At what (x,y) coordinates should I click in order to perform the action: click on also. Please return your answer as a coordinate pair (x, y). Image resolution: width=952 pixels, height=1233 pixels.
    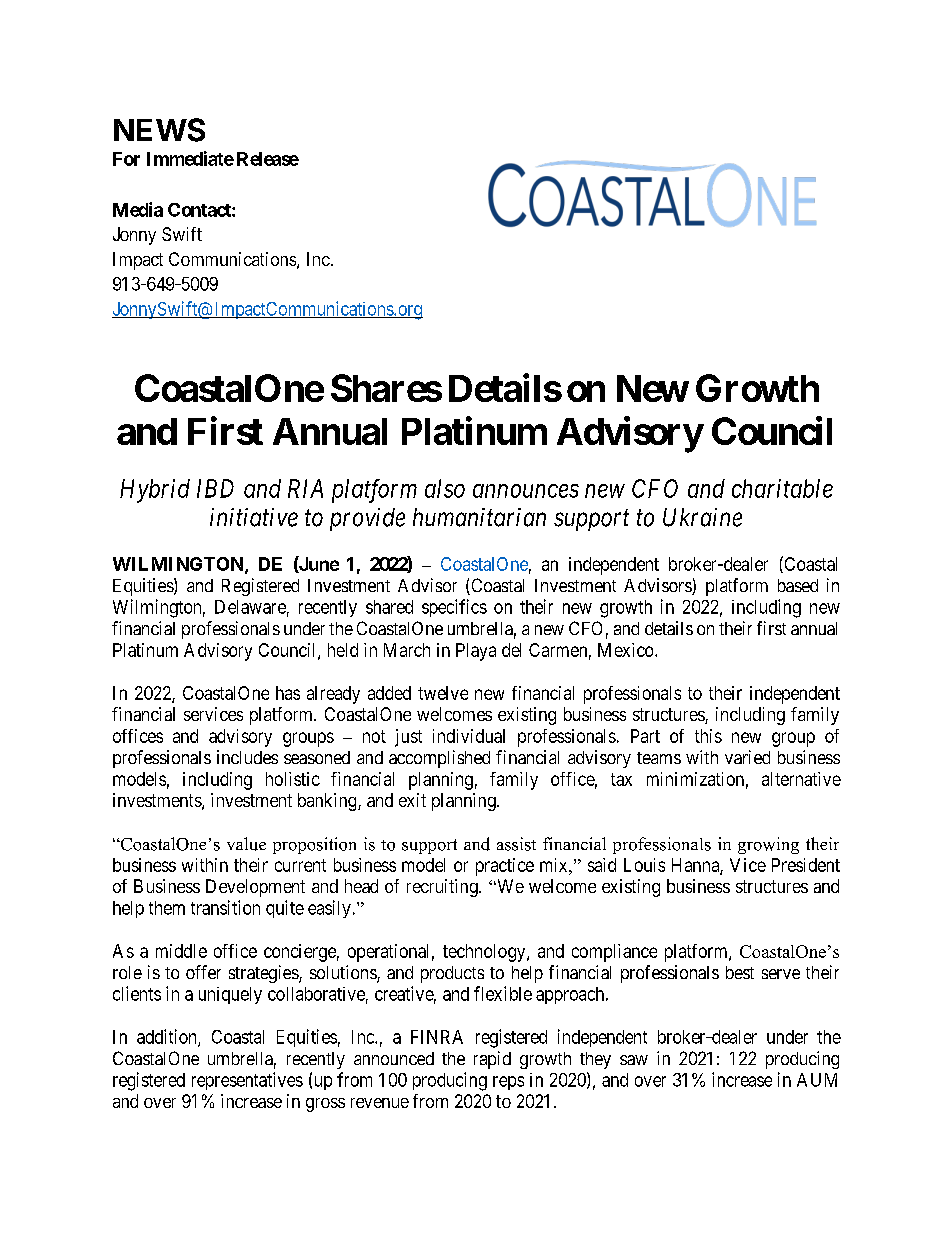
    Looking at the image, I should click on (445, 488).
